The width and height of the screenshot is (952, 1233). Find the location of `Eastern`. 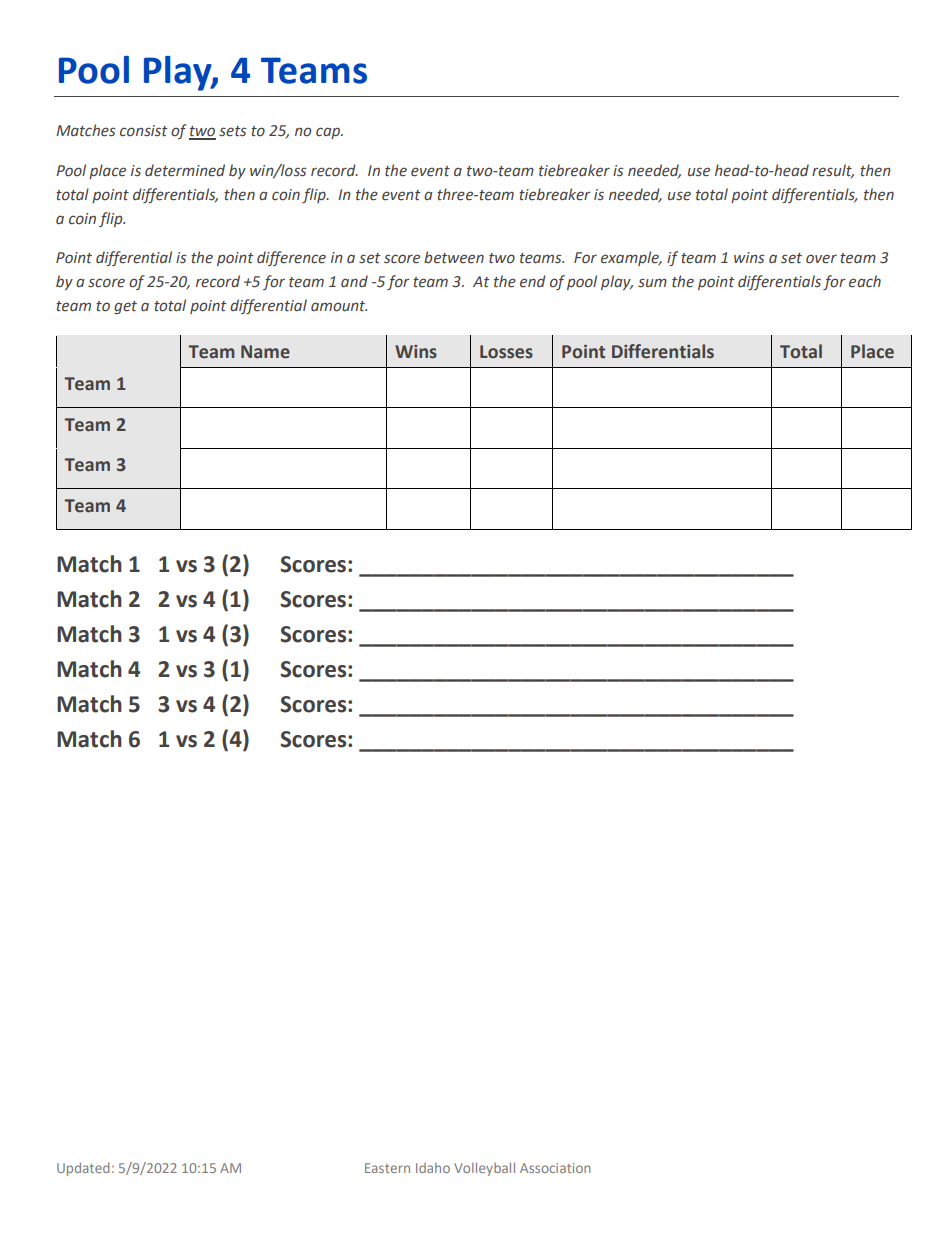

Eastern is located at coordinates (387, 1168).
